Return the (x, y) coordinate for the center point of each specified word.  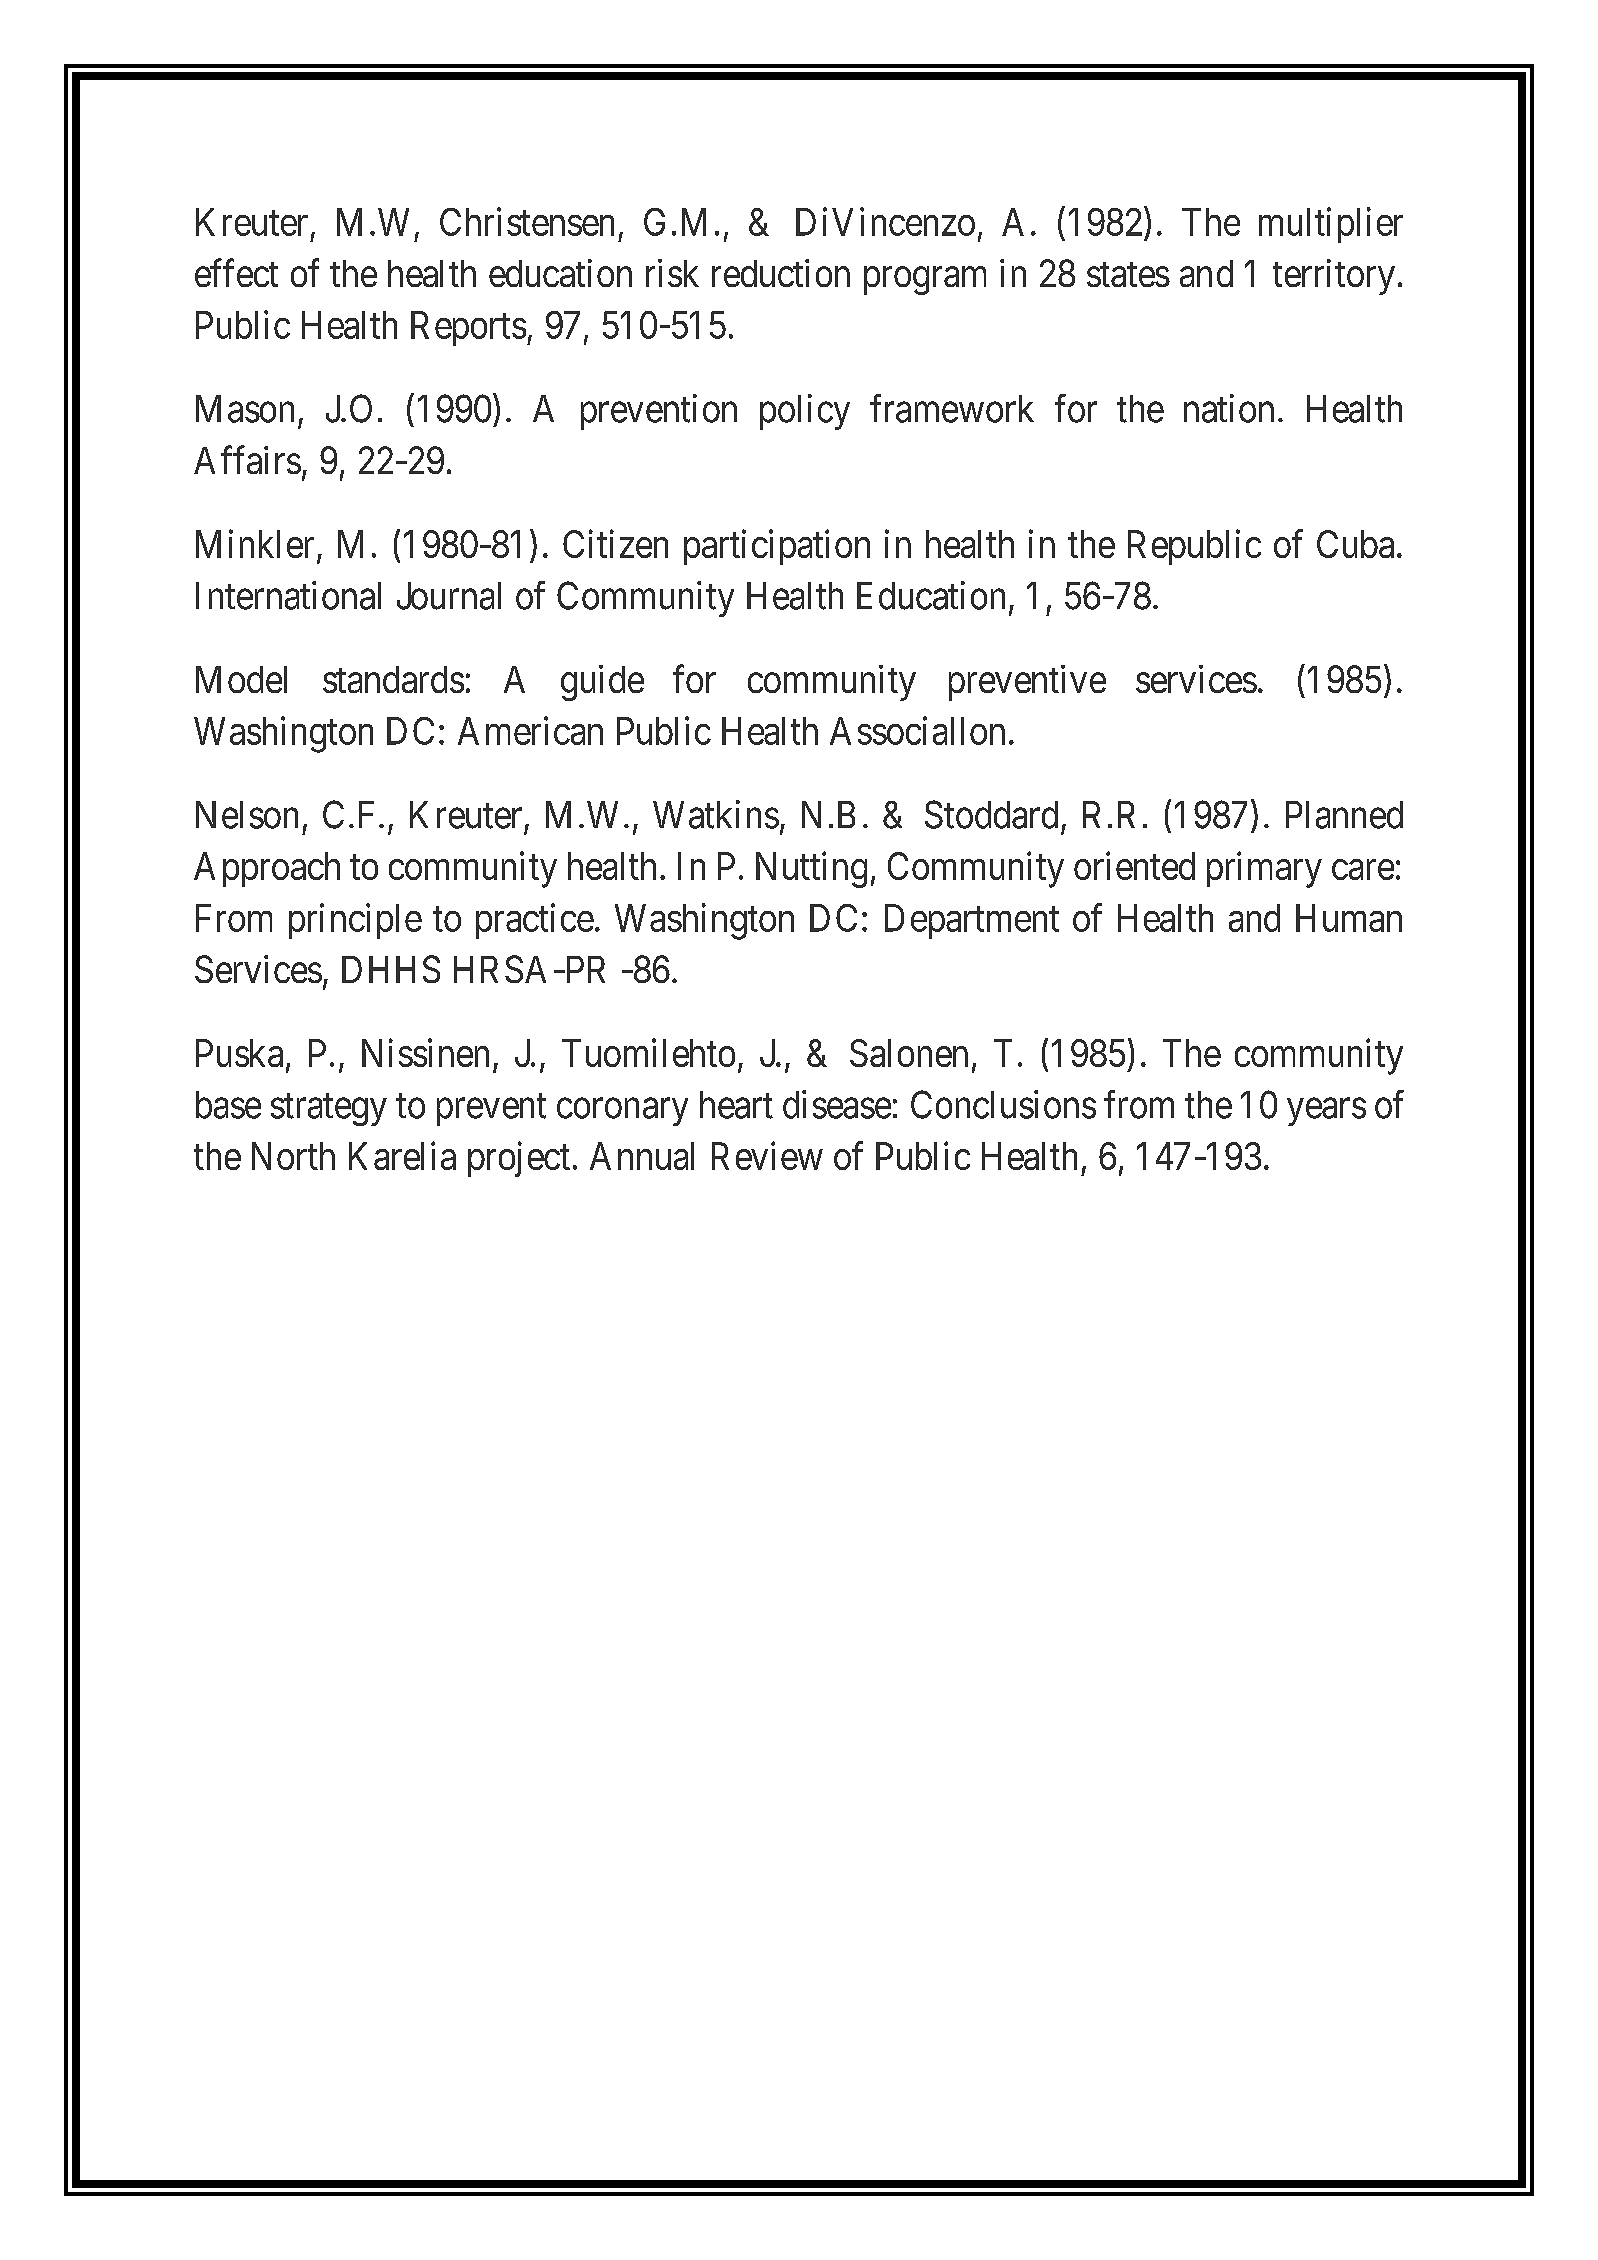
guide (602, 683)
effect (236, 273)
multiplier (1331, 225)
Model (241, 679)
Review (767, 1156)
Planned (1344, 815)
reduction (781, 273)
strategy (329, 1110)
